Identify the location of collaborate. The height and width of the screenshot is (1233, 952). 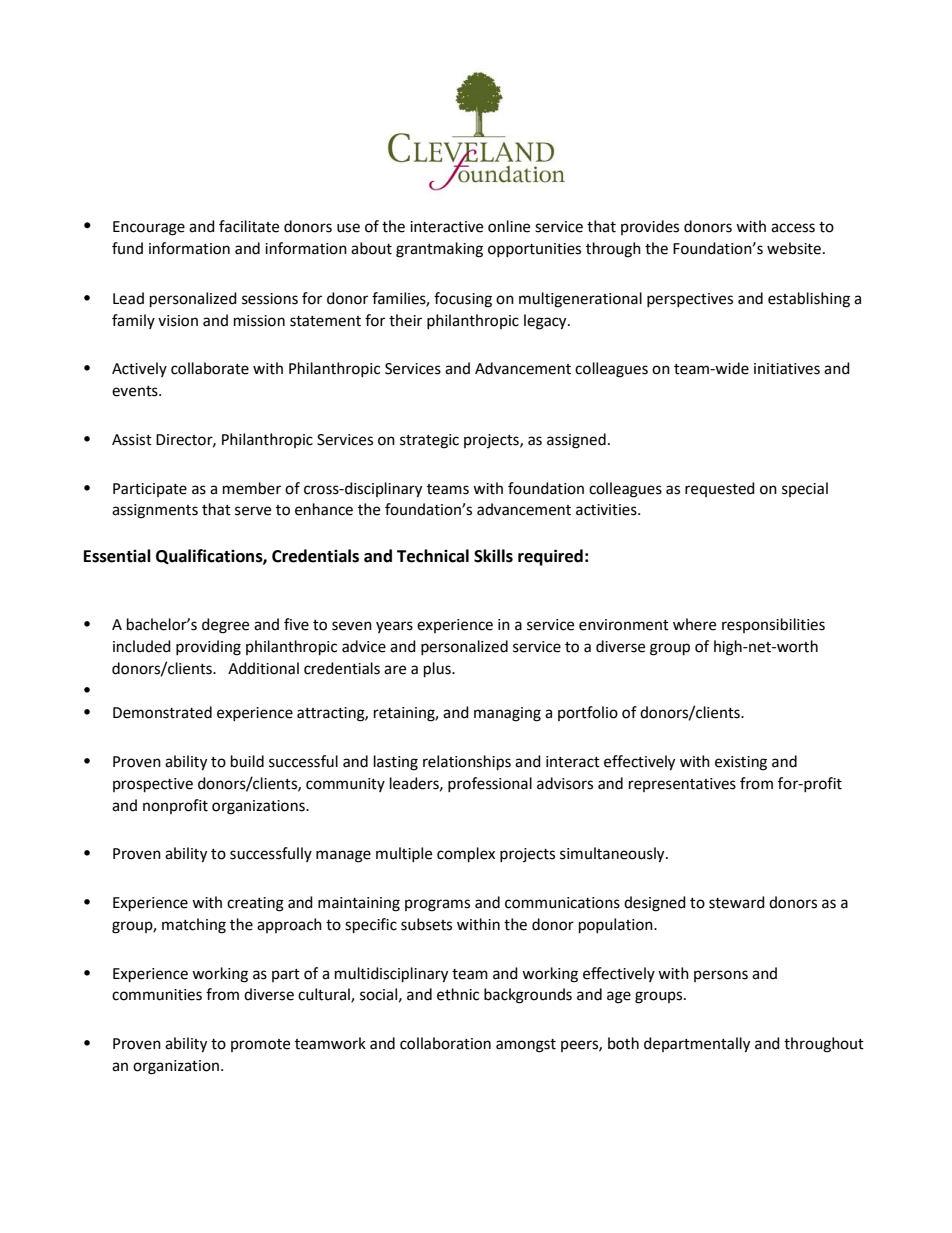
(210, 368).
